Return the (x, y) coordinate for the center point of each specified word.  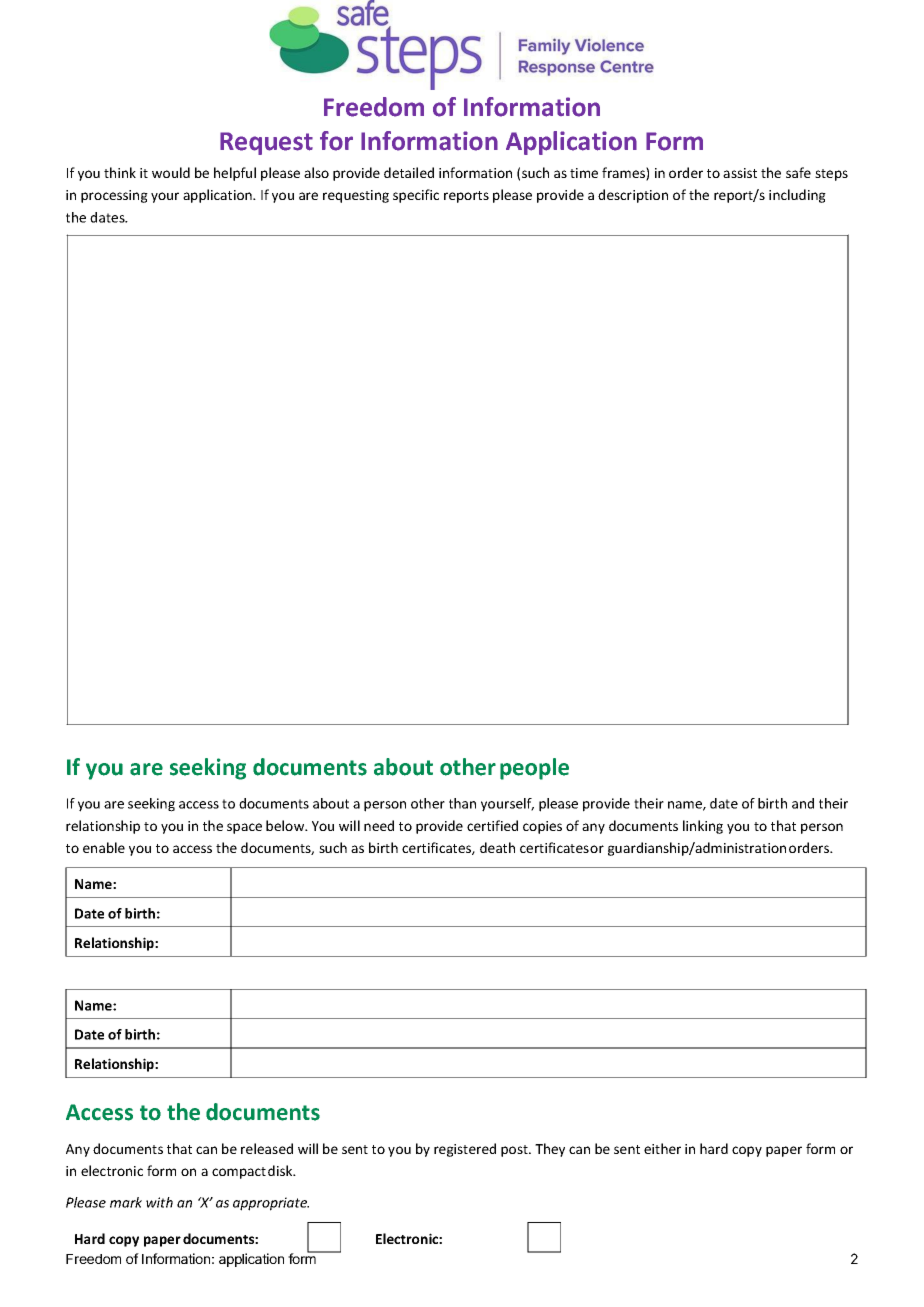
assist (740, 173)
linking (703, 827)
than (462, 803)
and (803, 803)
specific (416, 196)
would (171, 172)
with (159, 1202)
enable (104, 847)
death (497, 847)
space (244, 828)
